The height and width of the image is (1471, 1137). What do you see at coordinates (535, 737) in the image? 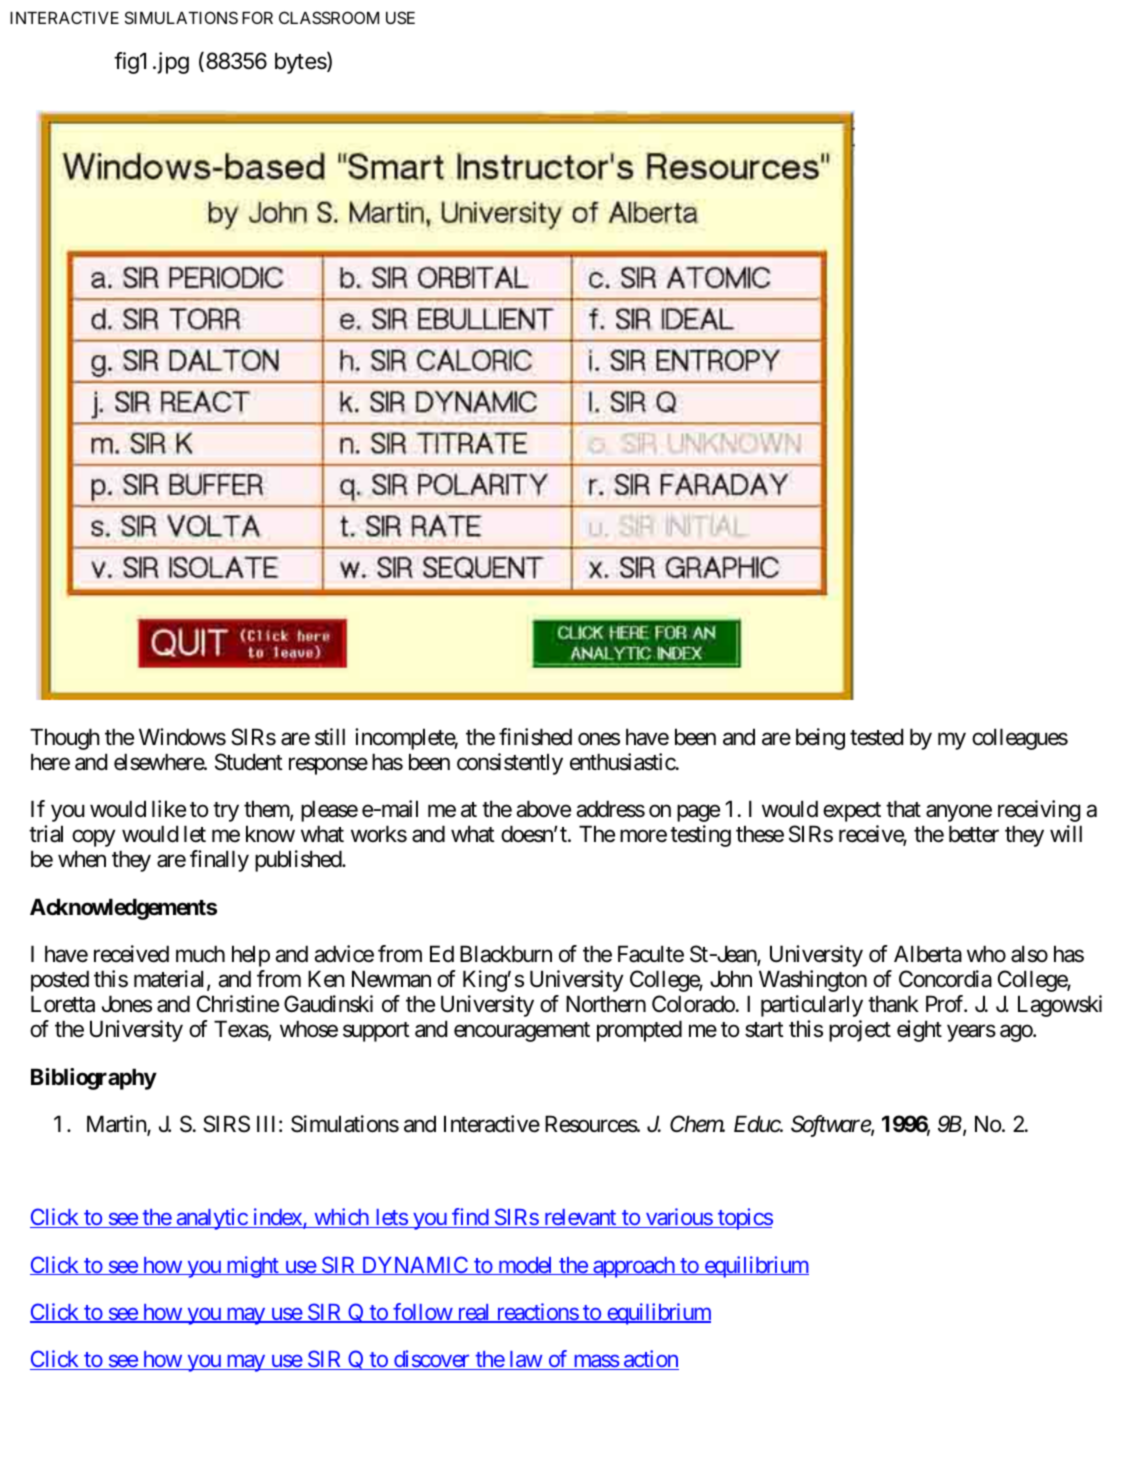
I see `finished` at bounding box center [535, 737].
